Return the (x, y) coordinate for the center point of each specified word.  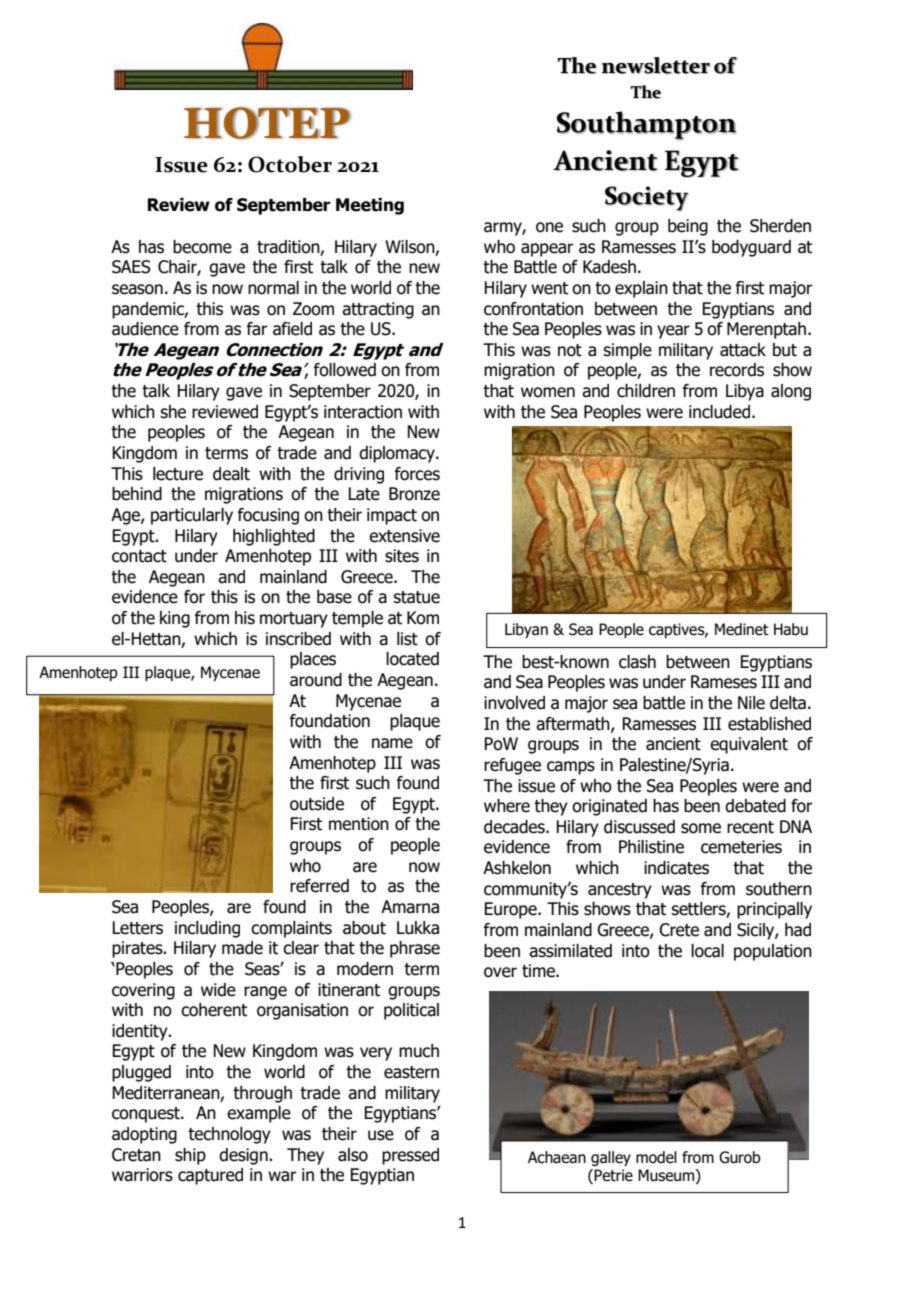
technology (229, 1135)
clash (637, 662)
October (290, 164)
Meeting (370, 206)
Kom (423, 618)
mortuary (294, 620)
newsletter (655, 65)
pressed (410, 1156)
